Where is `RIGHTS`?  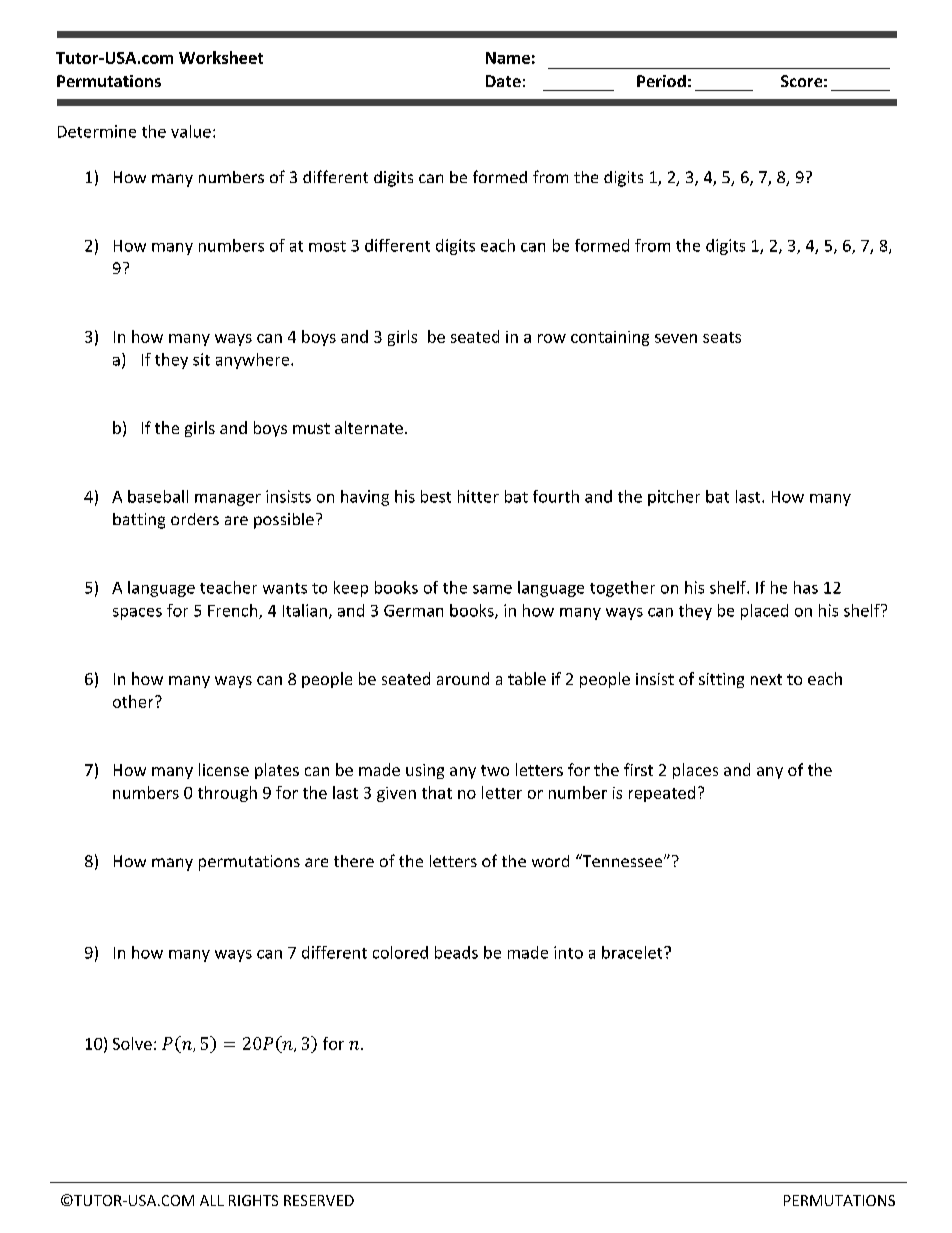
RIGHTS is located at coordinates (253, 1200).
